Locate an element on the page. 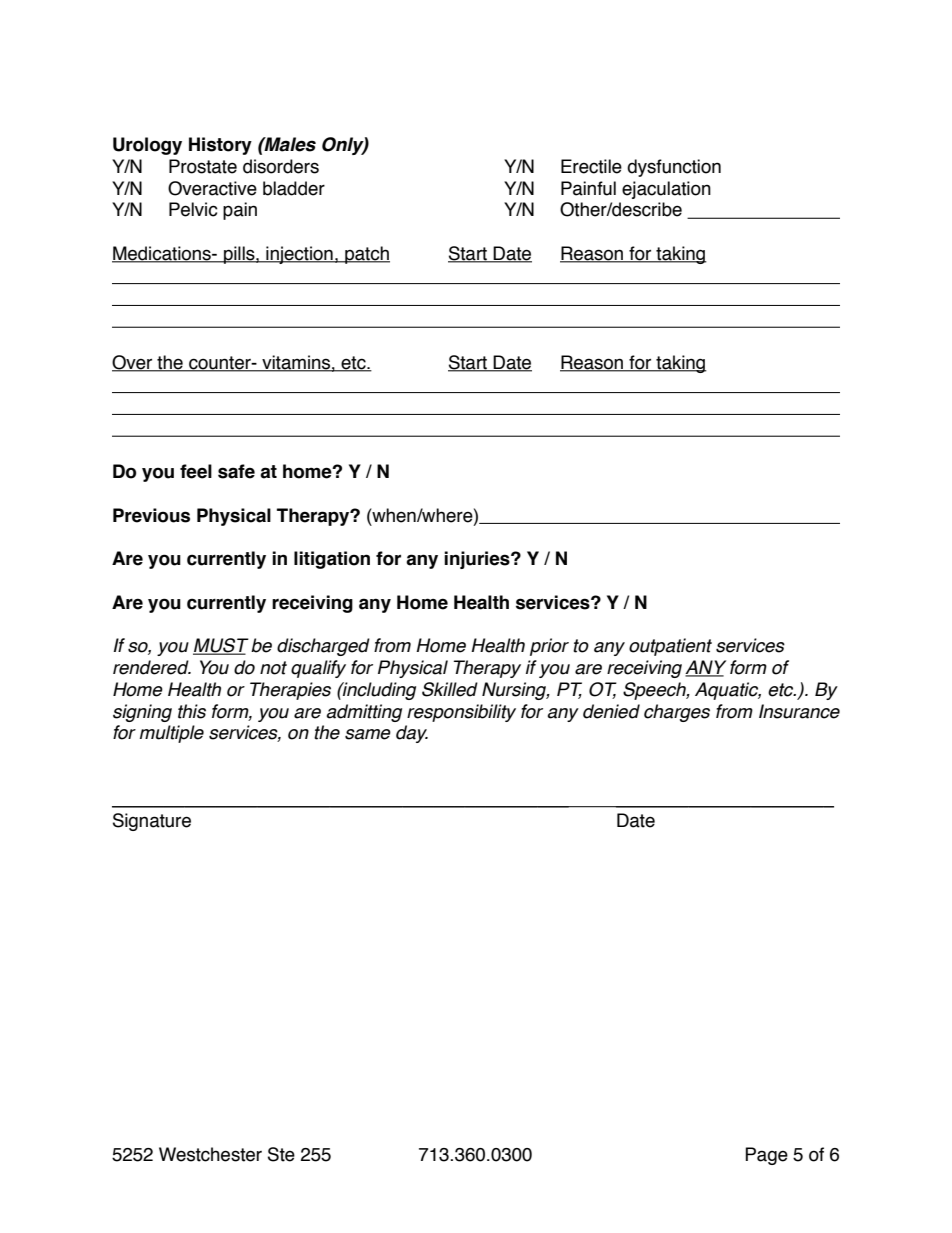  Skilled is located at coordinates (450, 689).
